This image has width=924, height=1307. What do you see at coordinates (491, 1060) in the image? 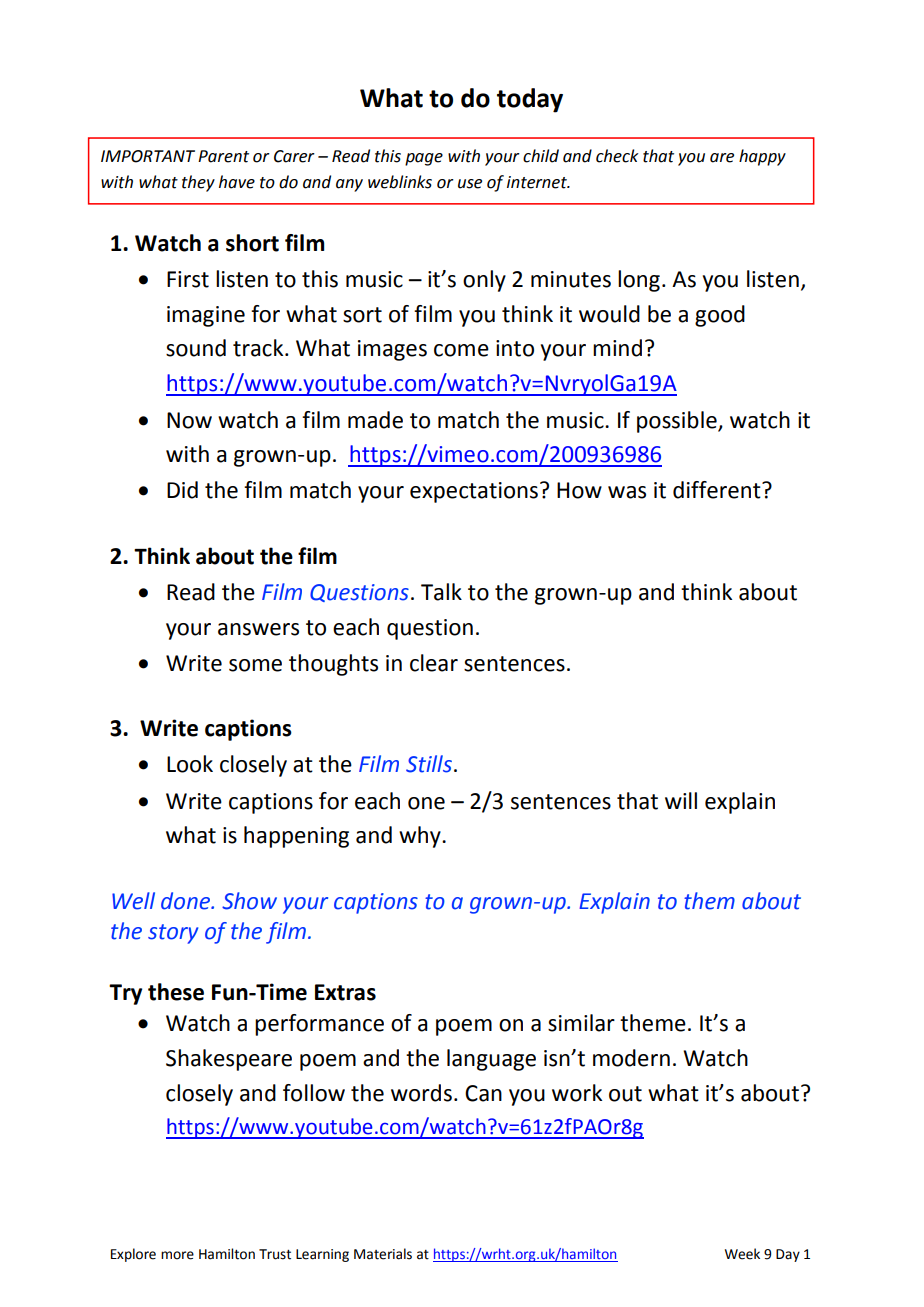
I see `language` at bounding box center [491, 1060].
